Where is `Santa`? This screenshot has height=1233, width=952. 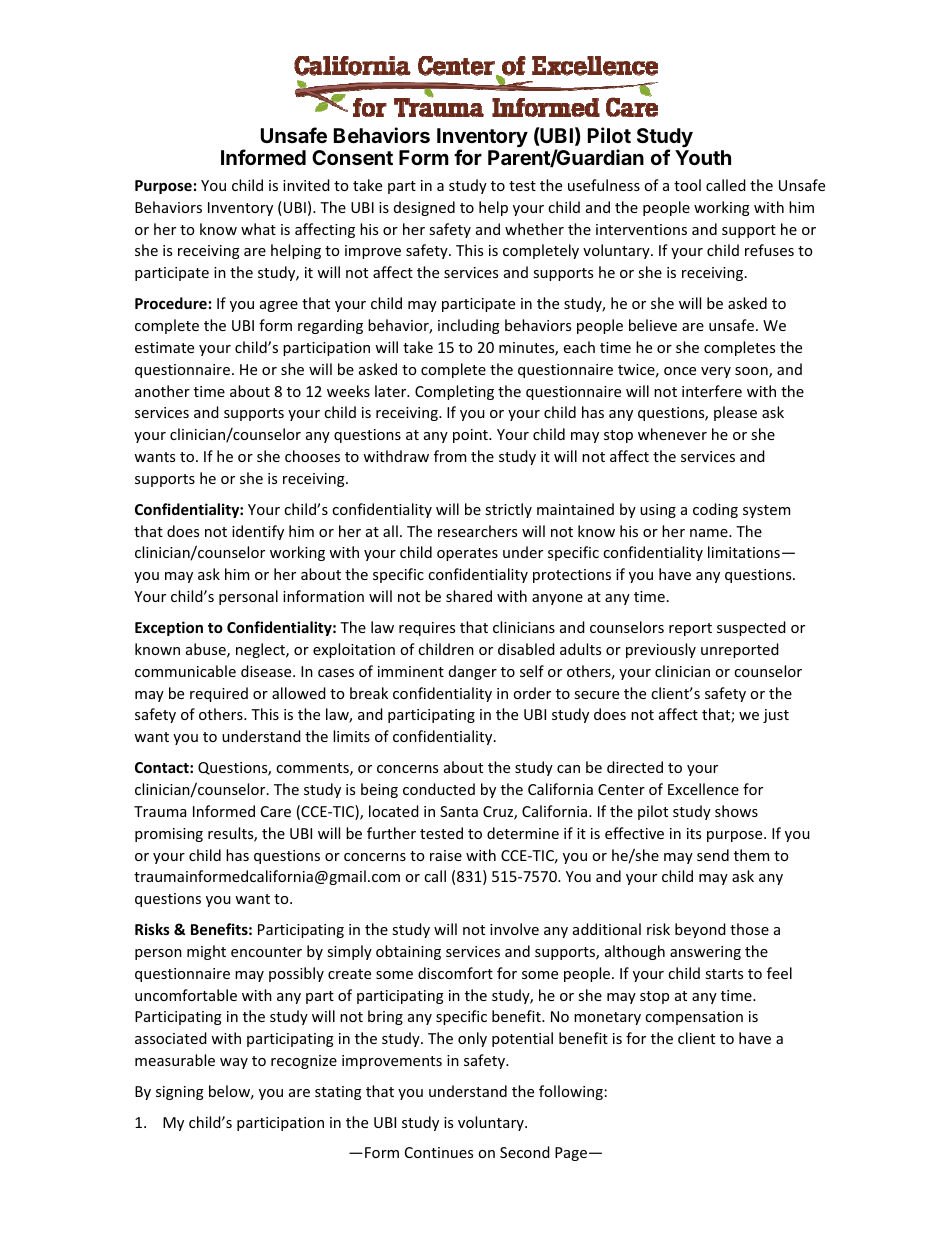
Santa is located at coordinates (459, 811).
